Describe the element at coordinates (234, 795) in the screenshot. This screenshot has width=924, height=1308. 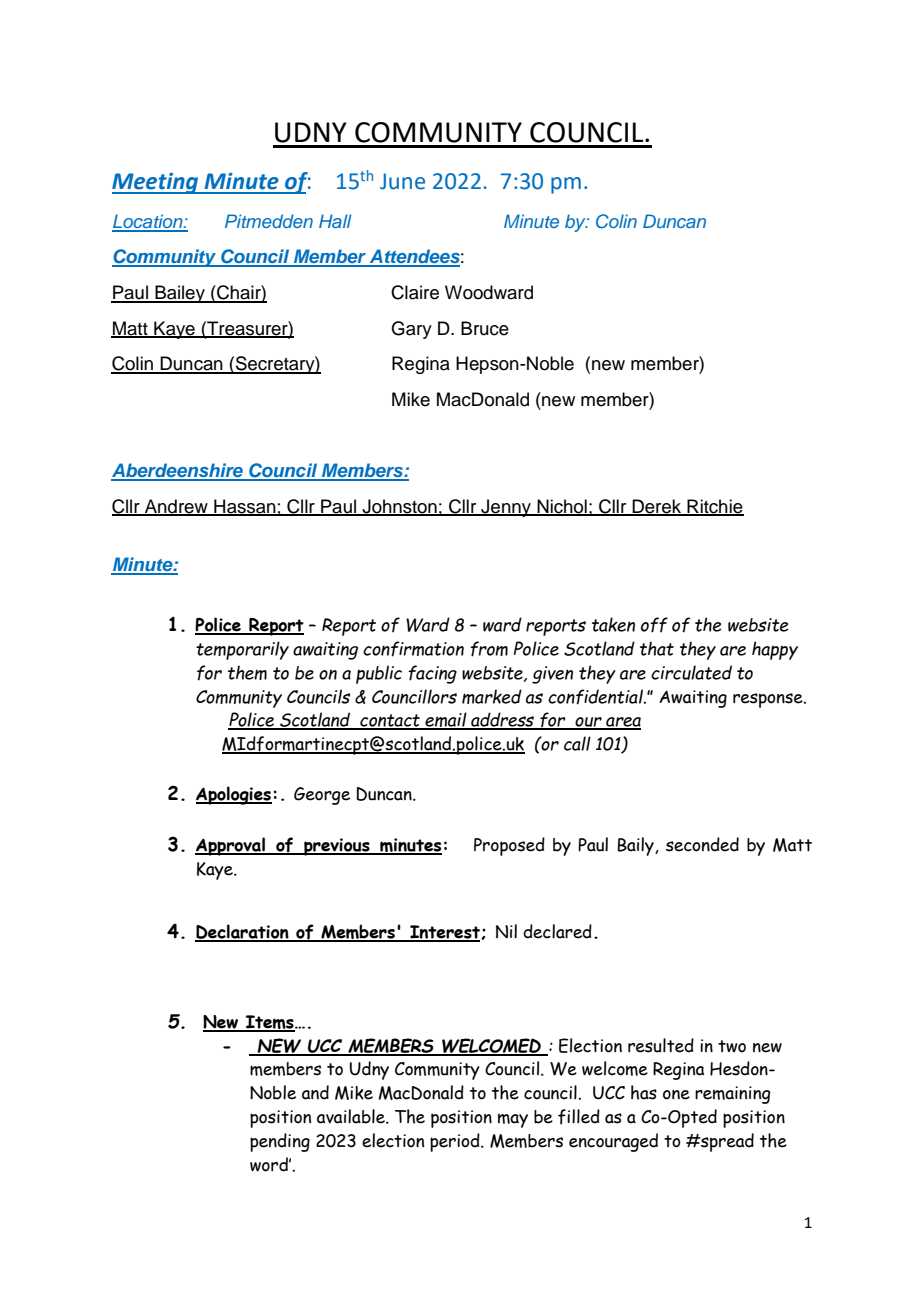
I see `Apologies` at that location.
